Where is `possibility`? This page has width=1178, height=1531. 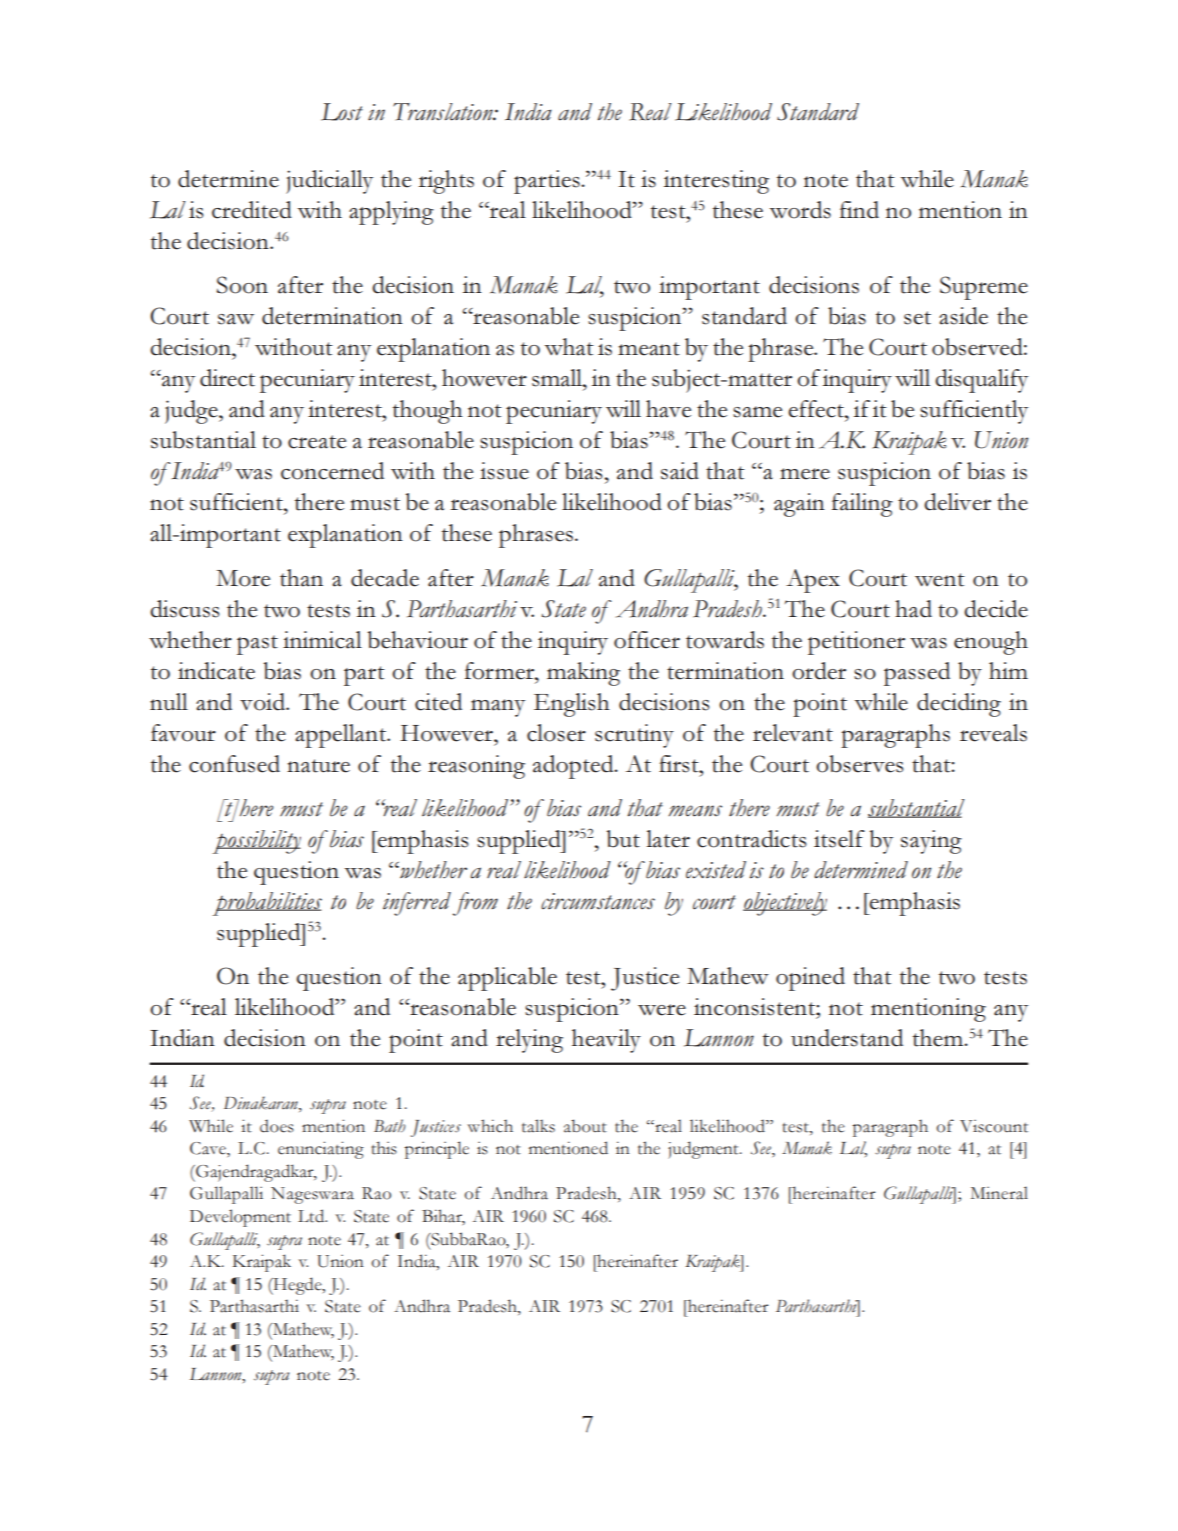
possibility is located at coordinates (256, 842).
